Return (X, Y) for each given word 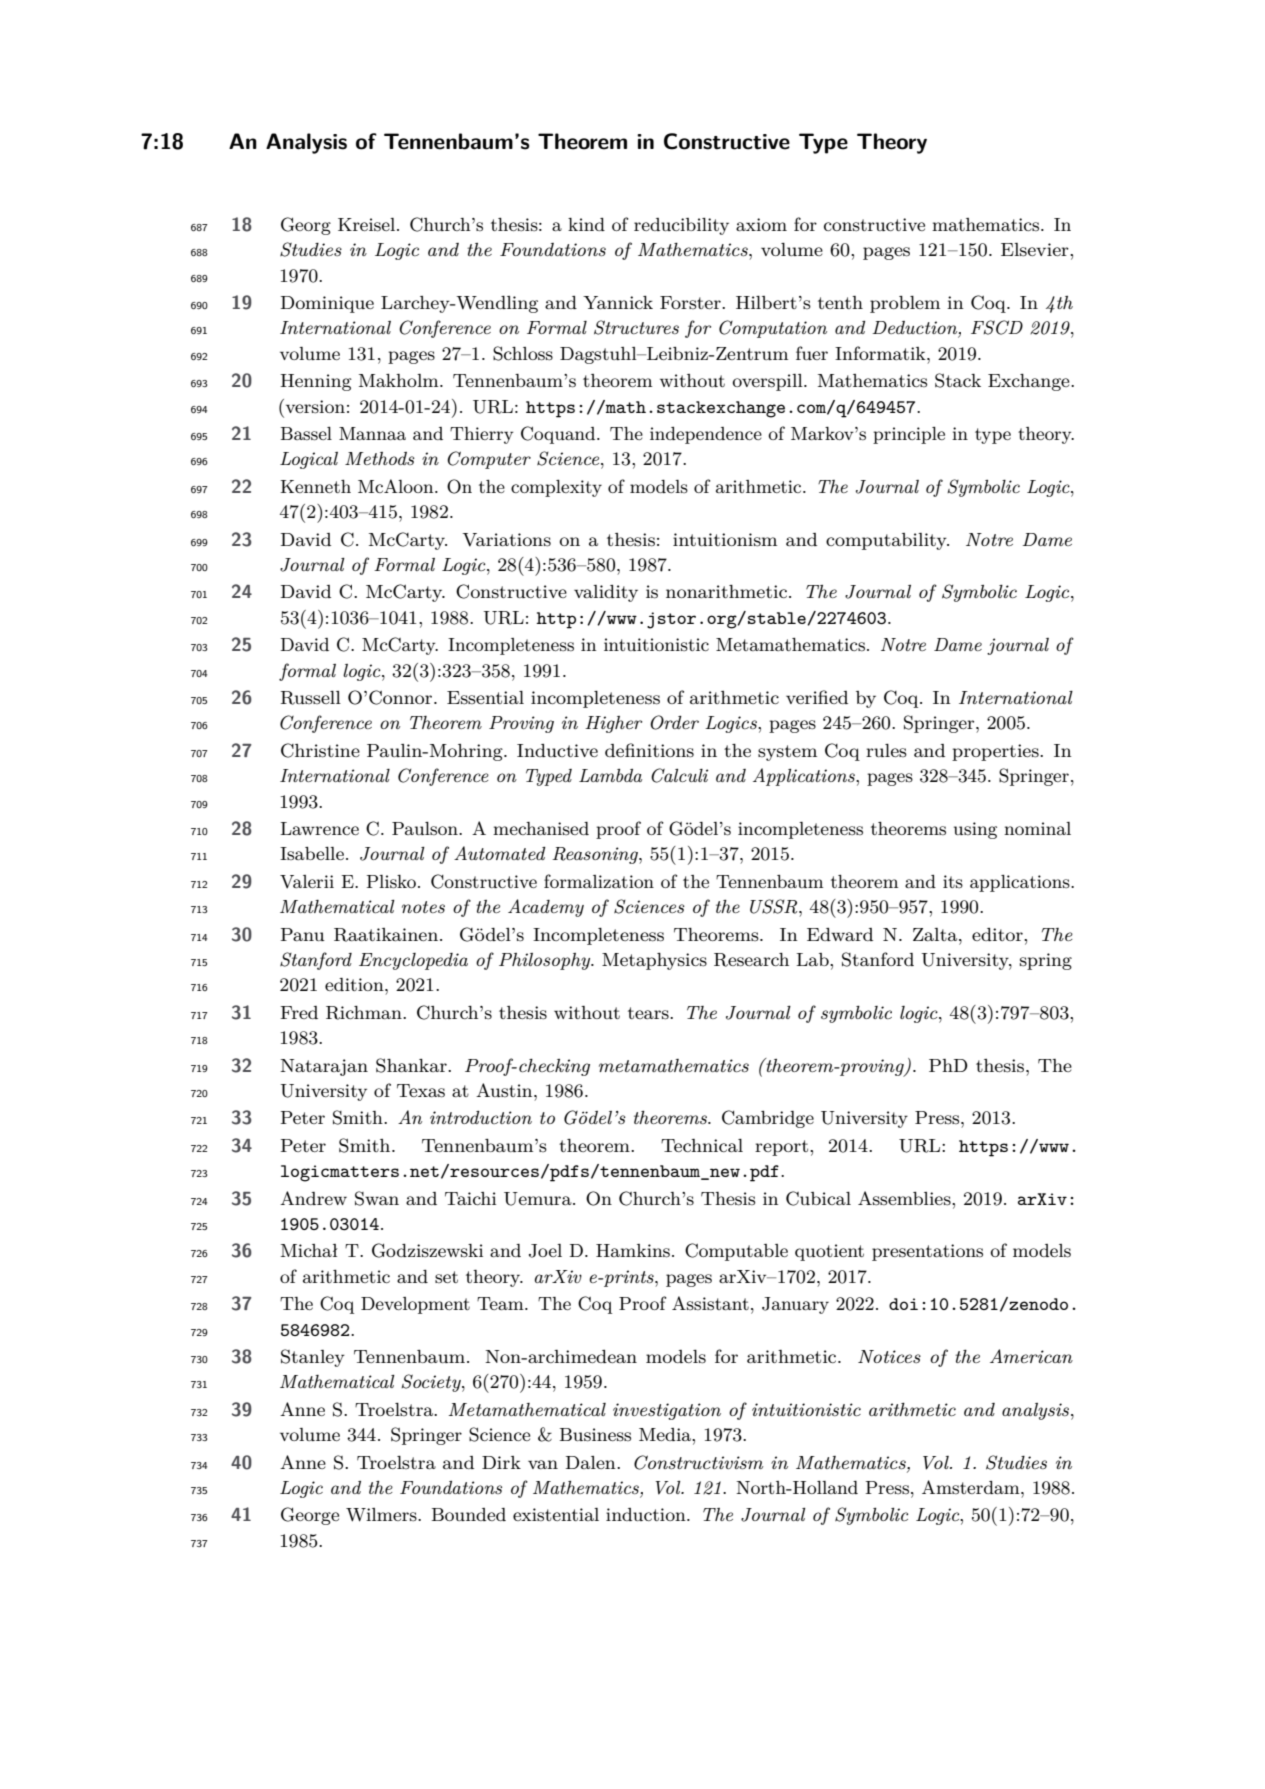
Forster (691, 302)
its (953, 881)
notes (423, 907)
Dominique (327, 304)
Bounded (469, 1514)
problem (905, 304)
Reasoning (596, 855)
